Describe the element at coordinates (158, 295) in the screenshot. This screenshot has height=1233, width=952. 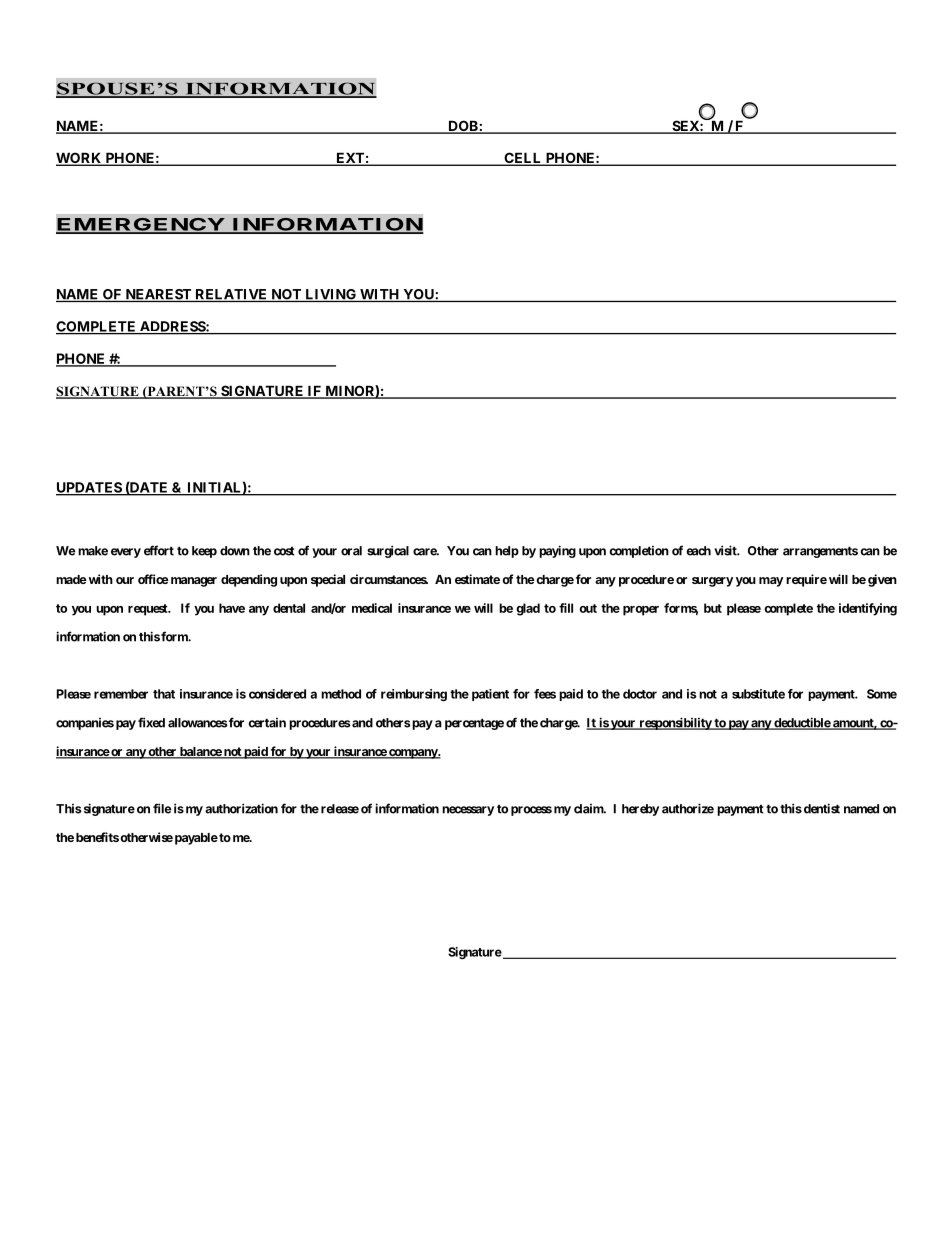
I see `NEAREST` at that location.
